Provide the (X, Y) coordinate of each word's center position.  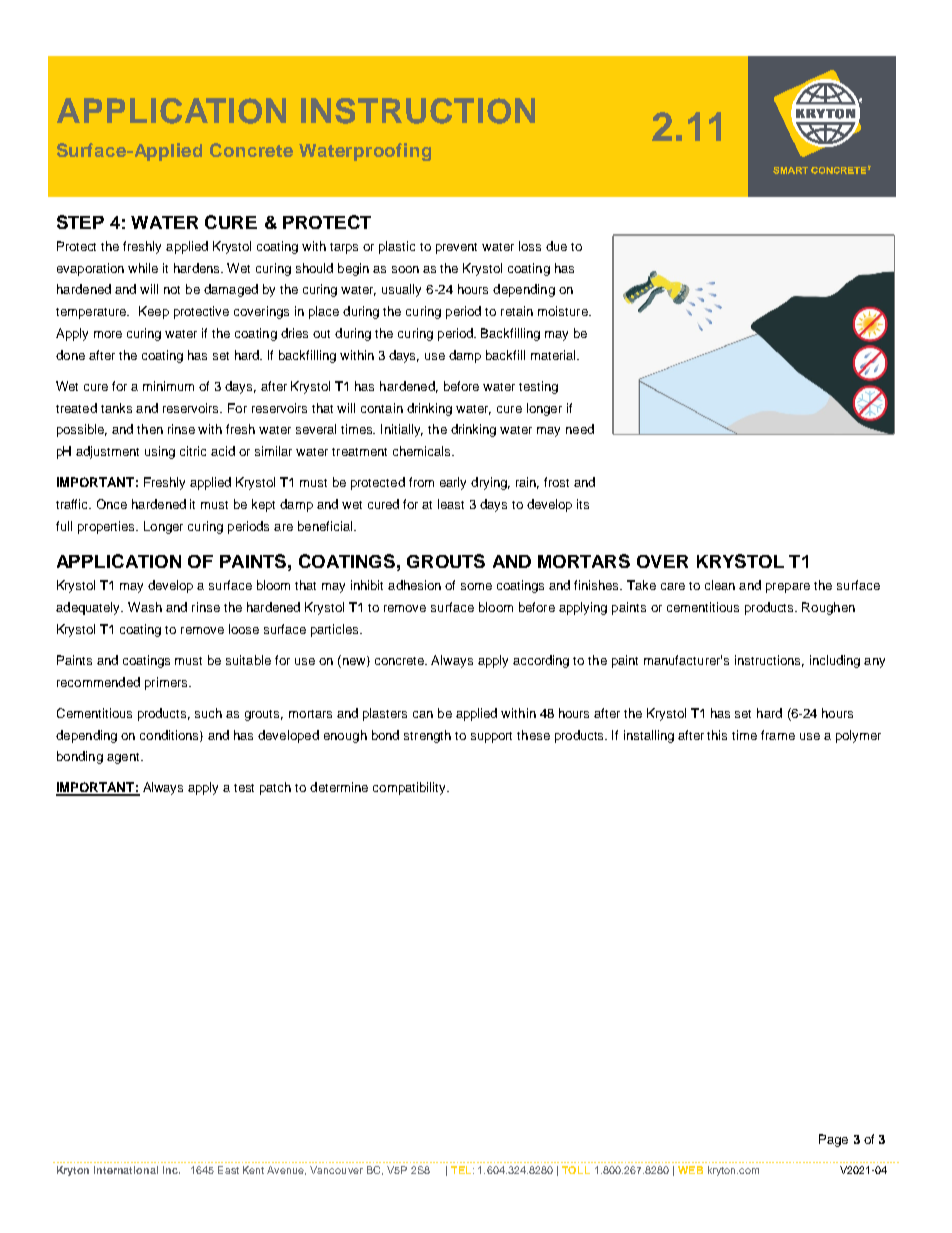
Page (833, 1140)
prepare (788, 588)
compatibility (410, 788)
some (476, 586)
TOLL (576, 1170)
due (556, 246)
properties (107, 527)
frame (778, 735)
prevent (456, 248)
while (143, 268)
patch (275, 788)
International (126, 1170)
